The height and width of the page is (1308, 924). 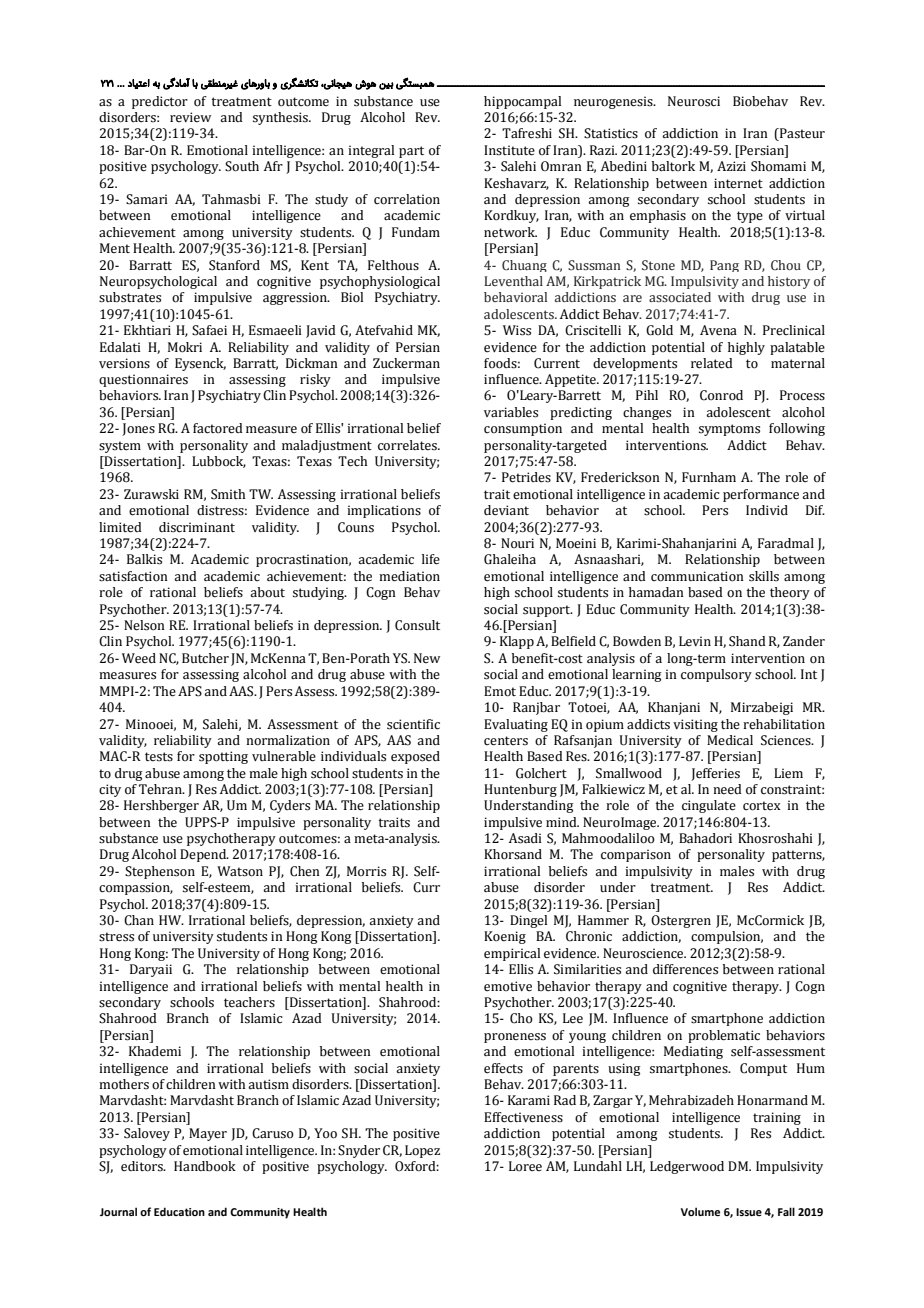 What do you see at coordinates (738, 183) in the page?
I see `internet` at bounding box center [738, 183].
